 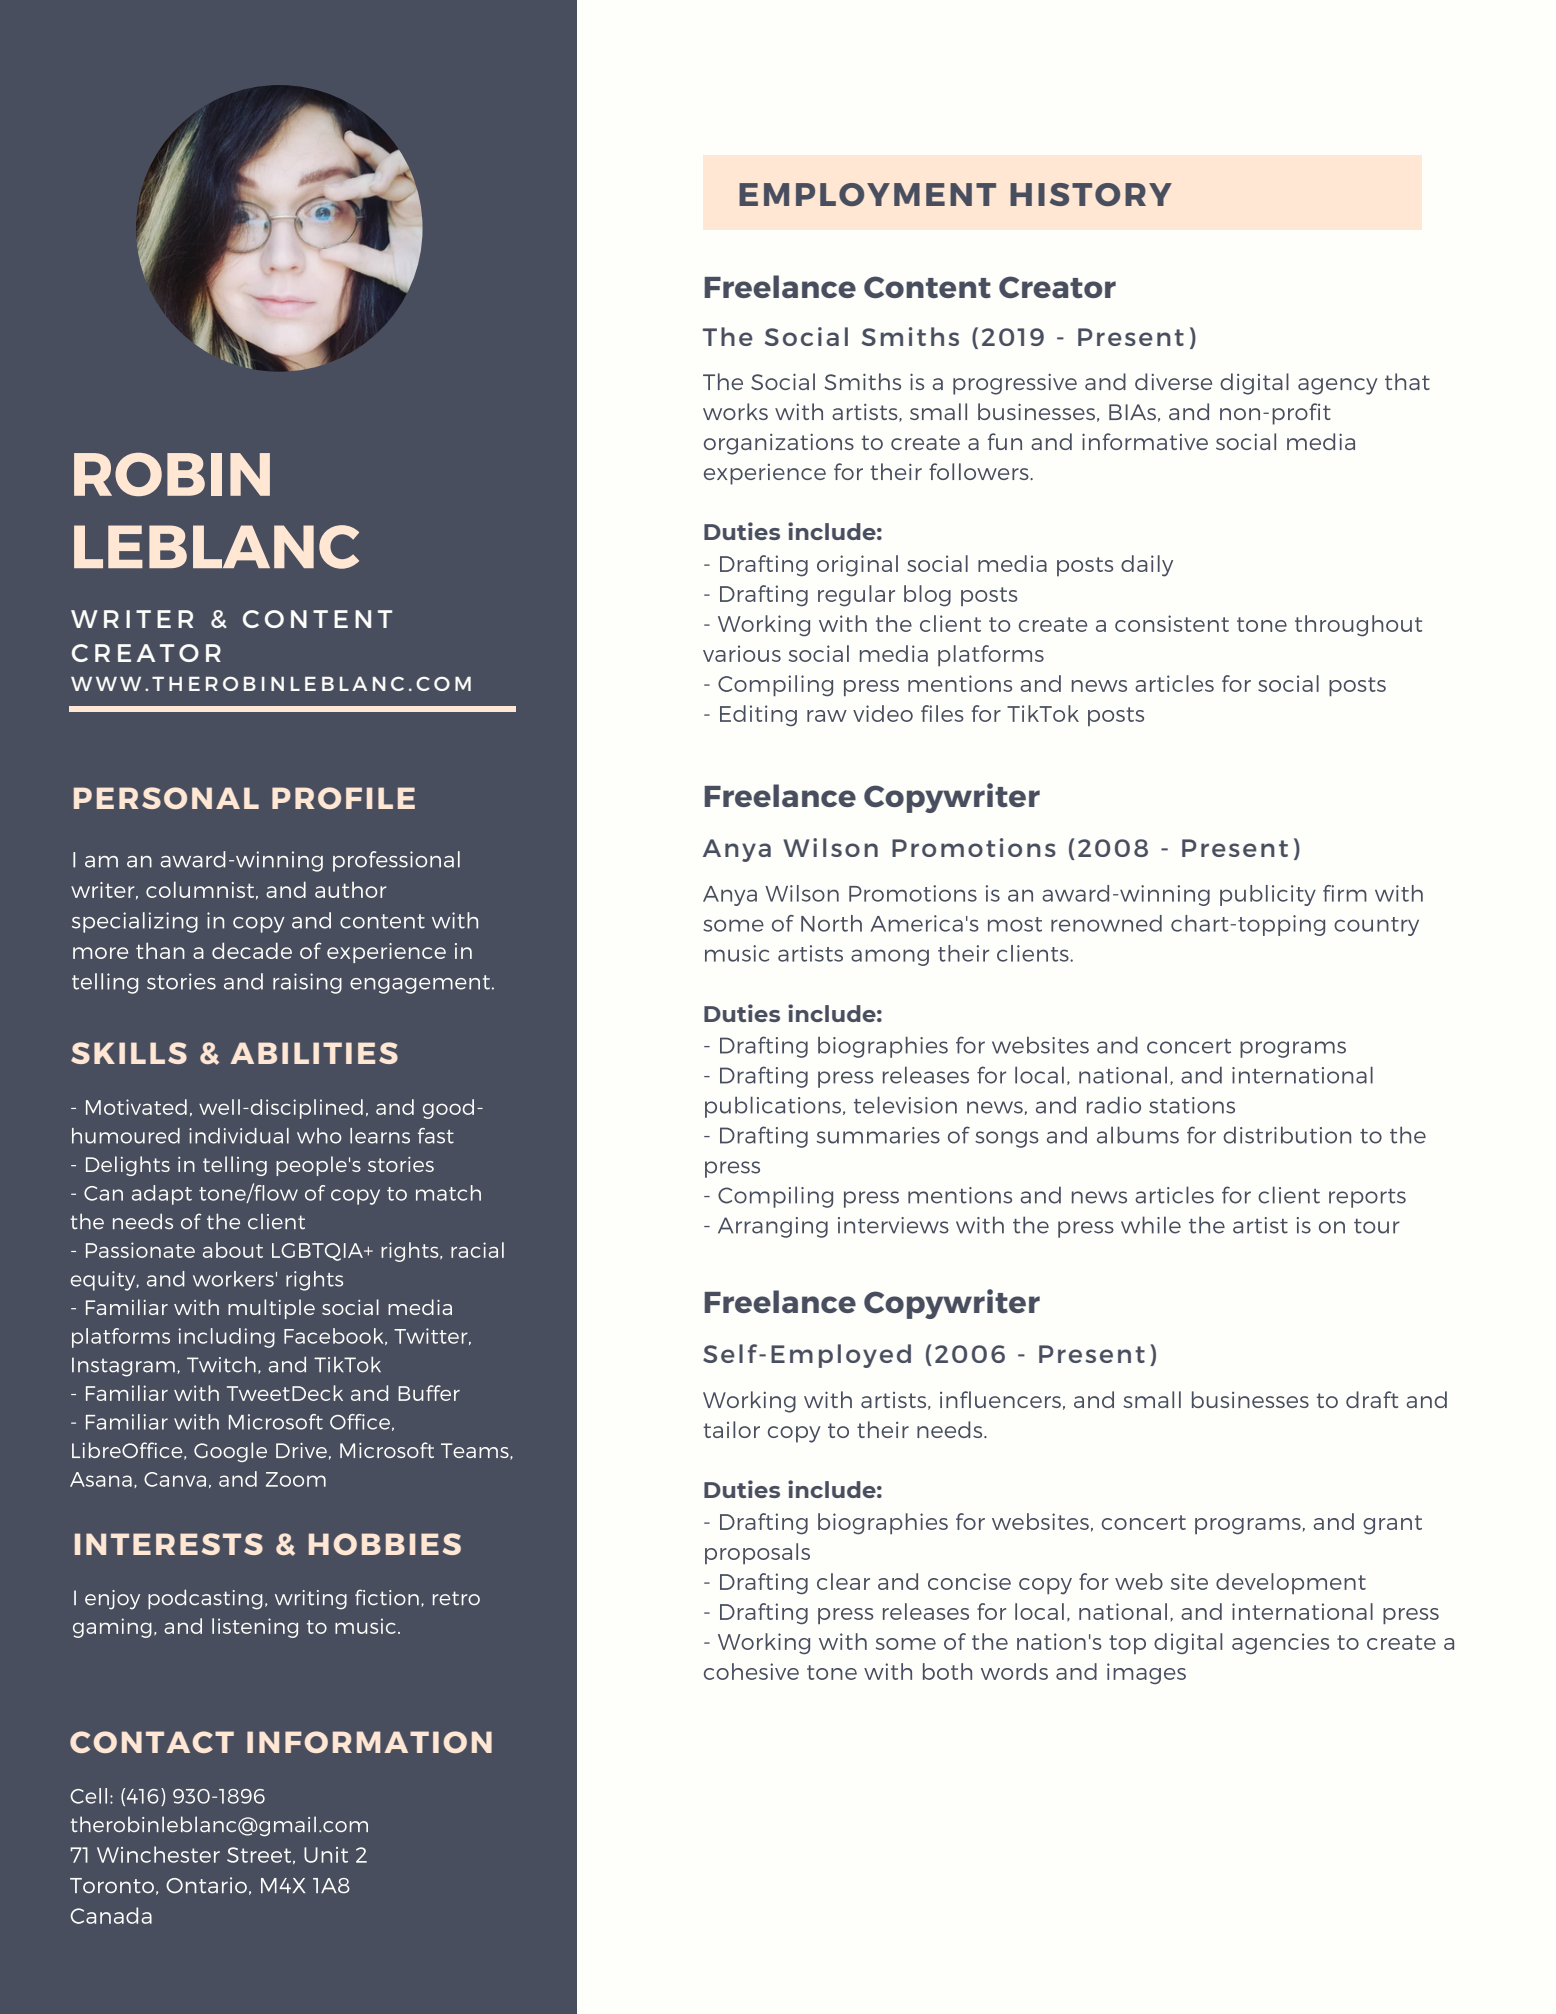 I want to click on Street, so click(x=260, y=1855).
